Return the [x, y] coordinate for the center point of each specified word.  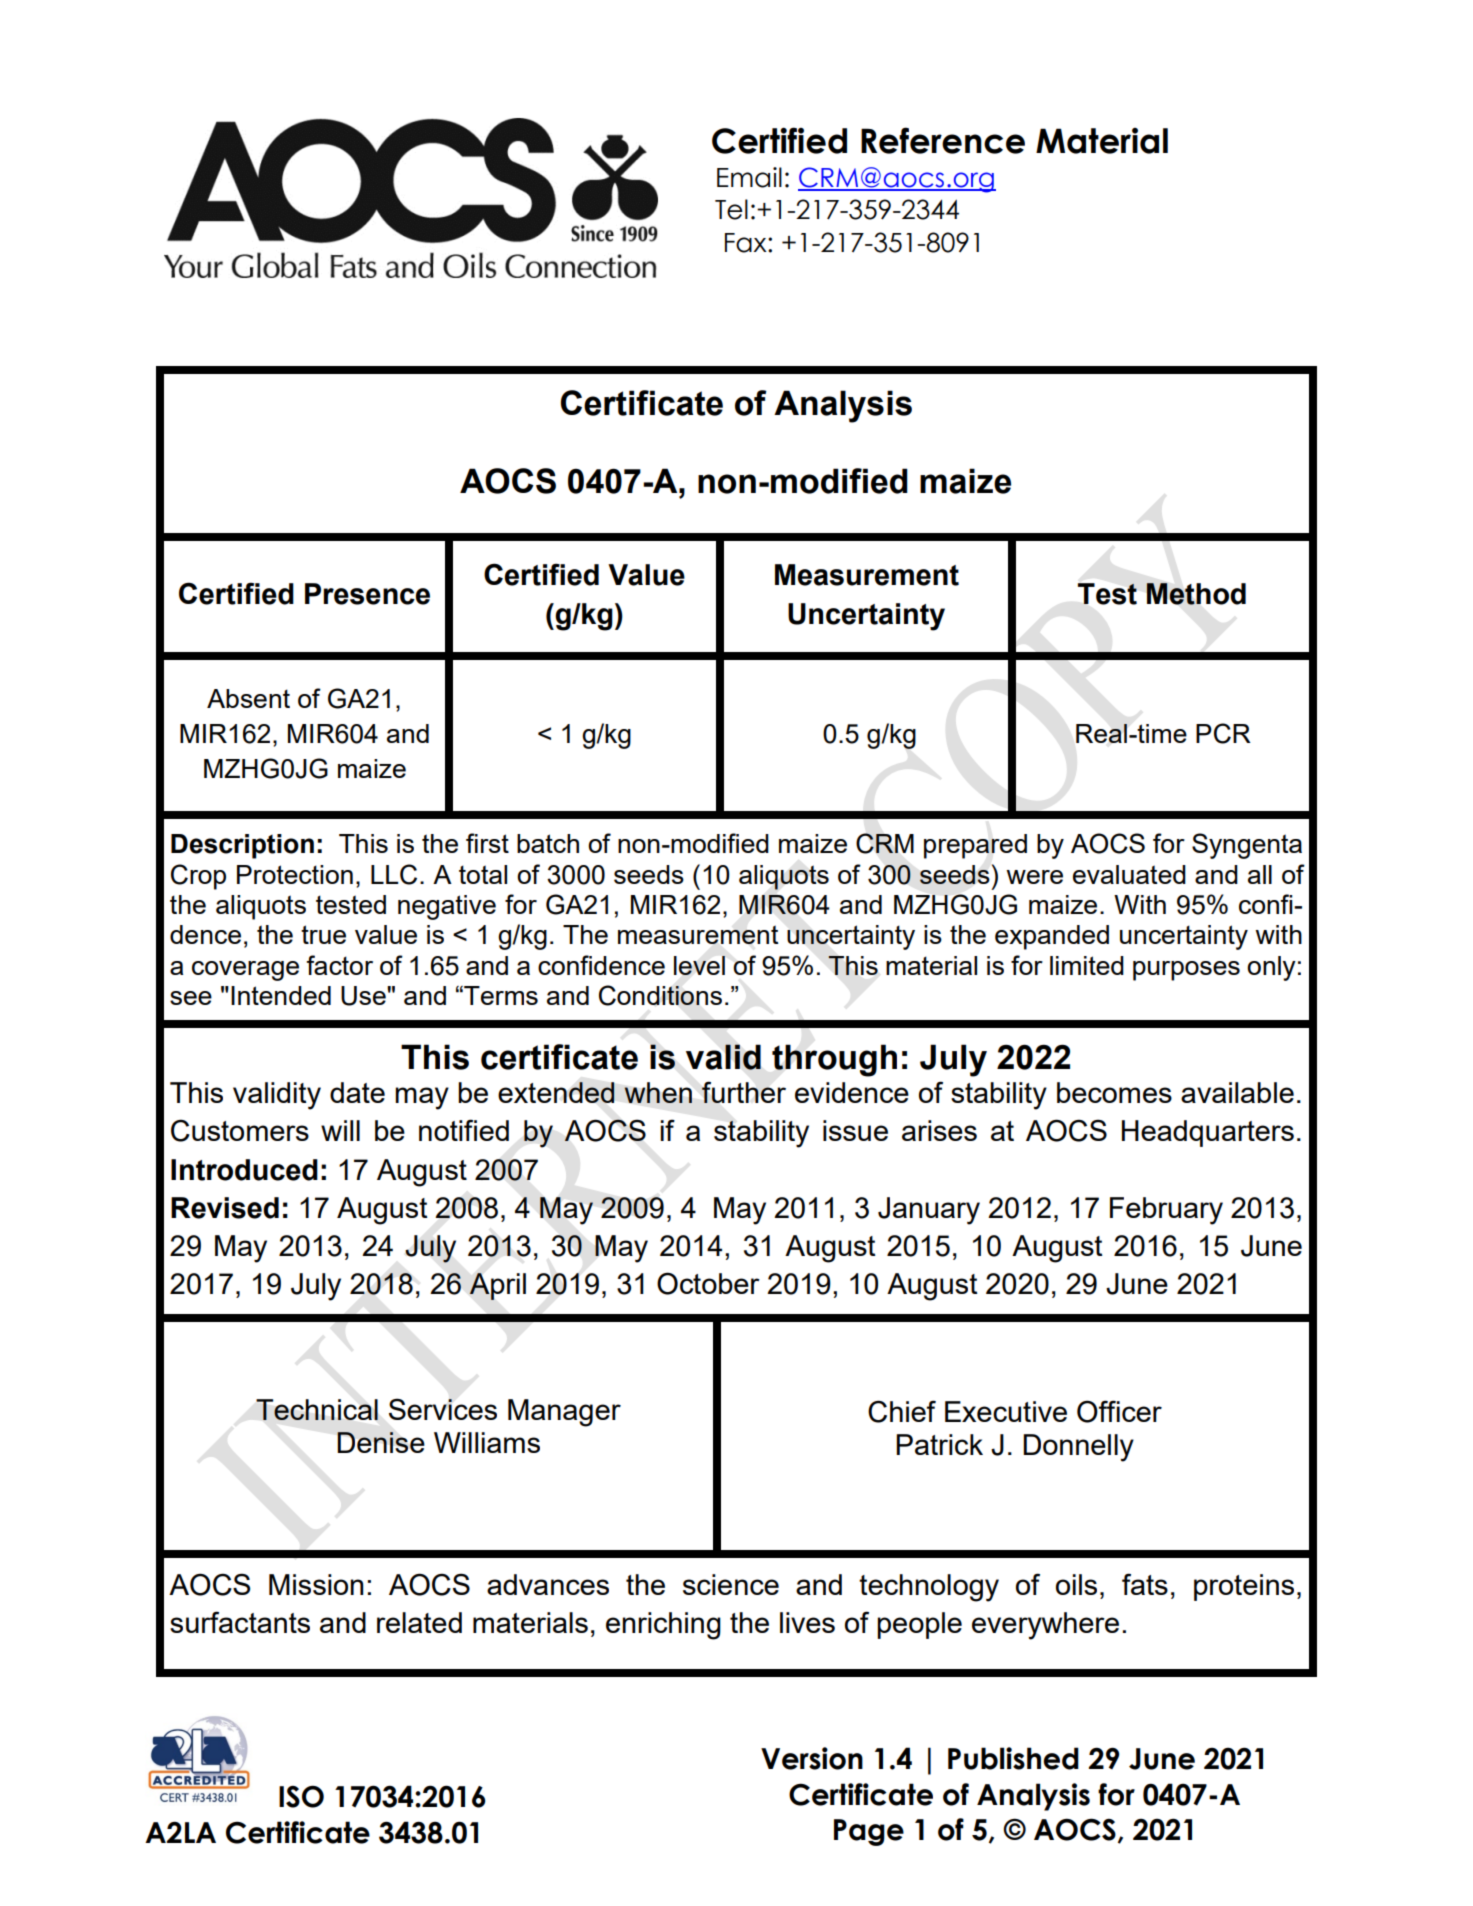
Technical [317, 1409]
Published [1013, 1758]
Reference [943, 140]
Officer [1119, 1411]
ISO [301, 1796]
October [708, 1283]
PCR [1223, 733]
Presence [367, 594]
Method [1196, 594]
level [699, 965]
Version [812, 1758]
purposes [1186, 971]
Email [749, 177]
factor [339, 965]
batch [548, 843]
